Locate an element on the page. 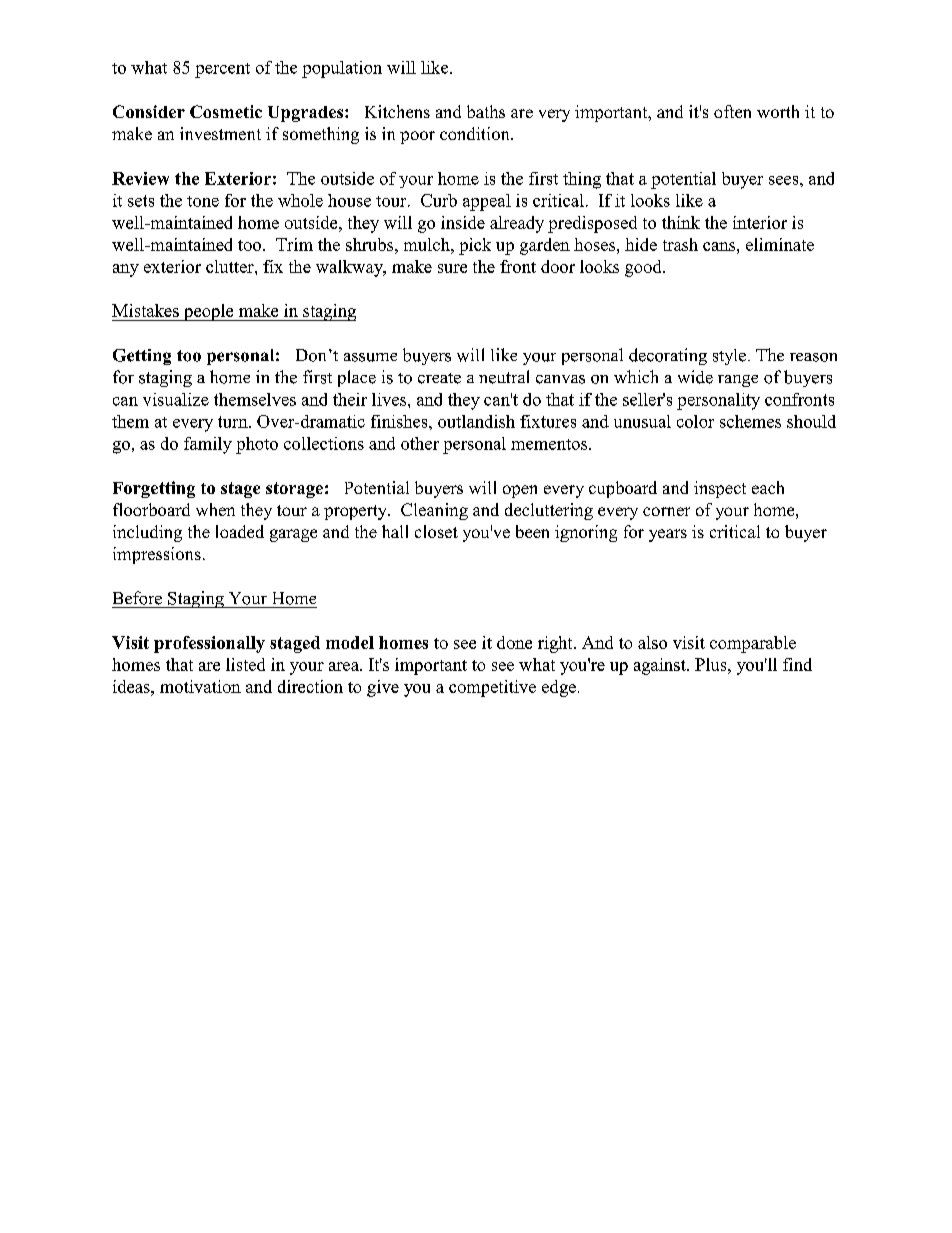 The width and height of the page is (952, 1233). when is located at coordinates (215, 509).
